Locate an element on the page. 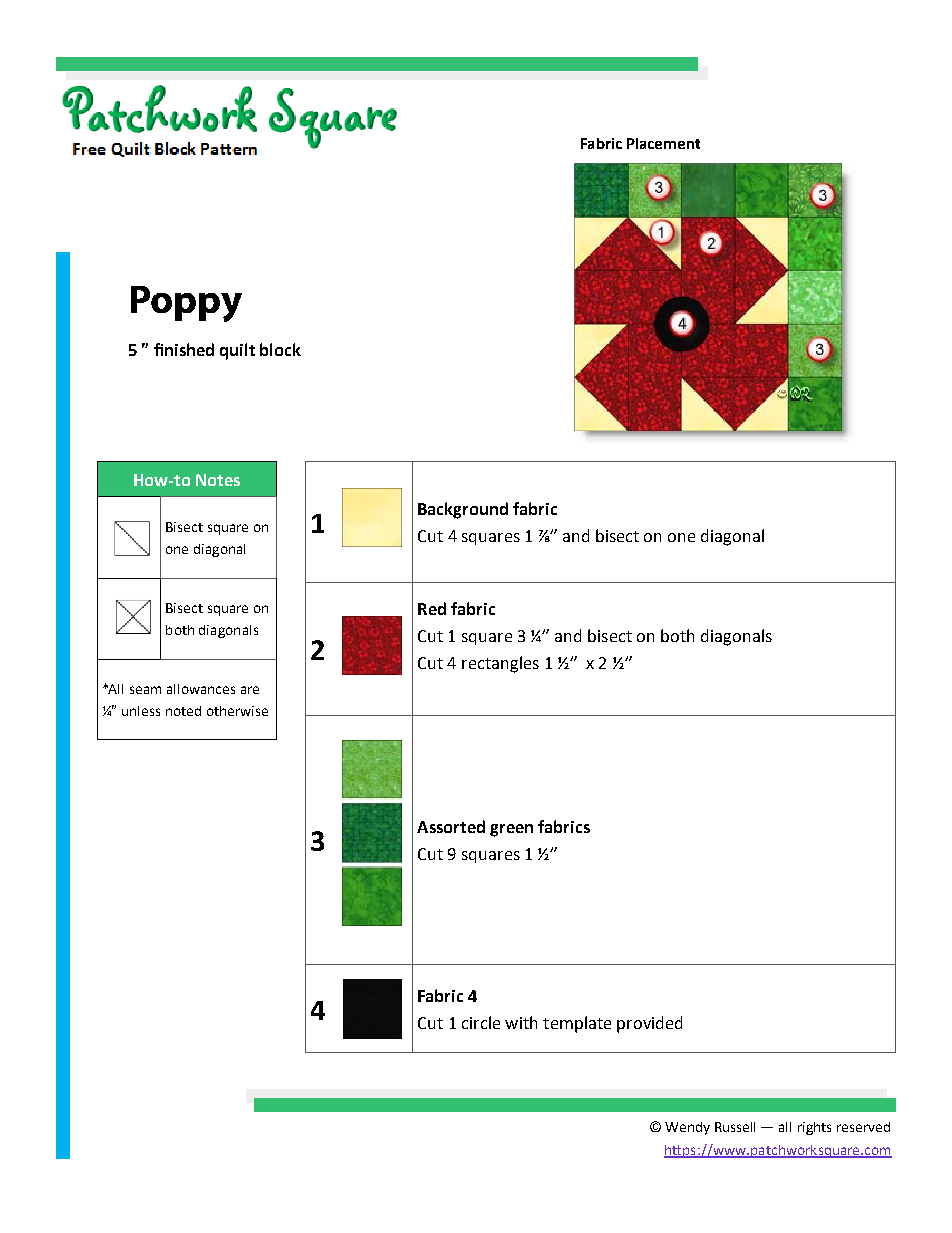 The image size is (952, 1233). rectangles is located at coordinates (500, 664).
